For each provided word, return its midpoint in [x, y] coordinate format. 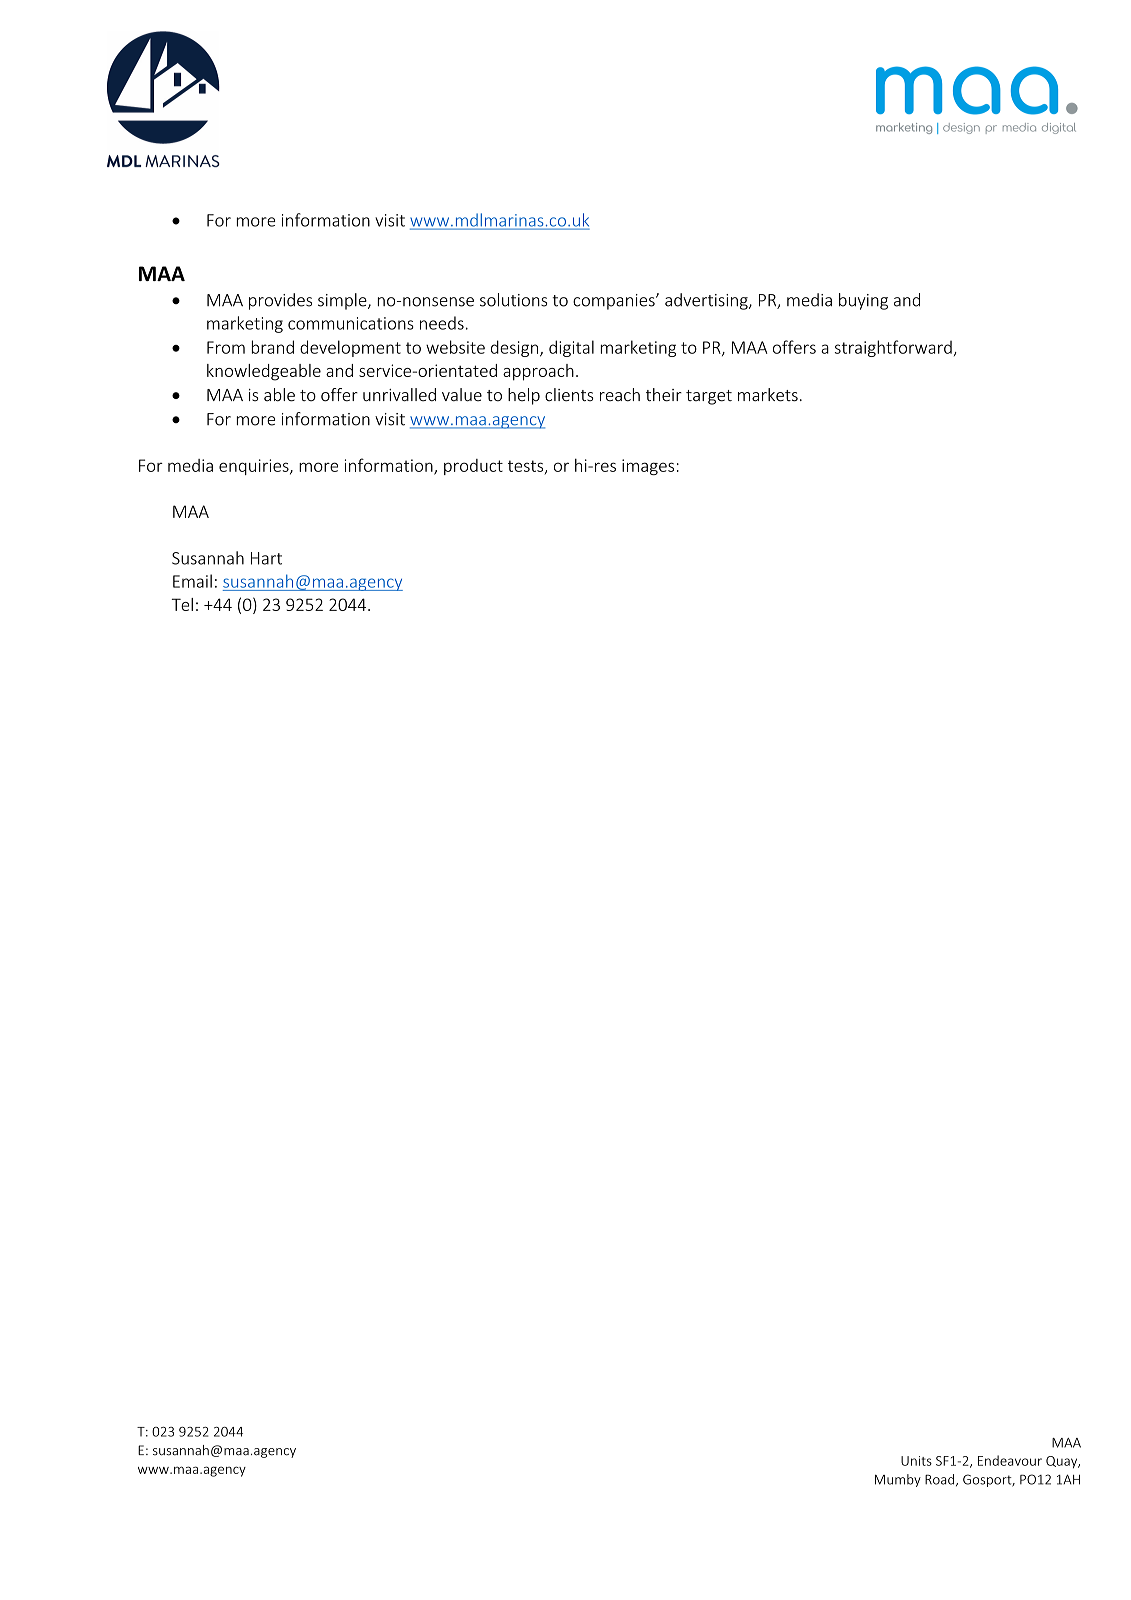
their [664, 395]
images [648, 467]
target [709, 397]
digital [571, 348]
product [473, 467]
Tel [182, 604]
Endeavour [1010, 1460]
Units [916, 1461]
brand [273, 347]
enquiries [255, 467]
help [524, 396]
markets [768, 395]
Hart [266, 558]
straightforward [893, 348]
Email [192, 581]
